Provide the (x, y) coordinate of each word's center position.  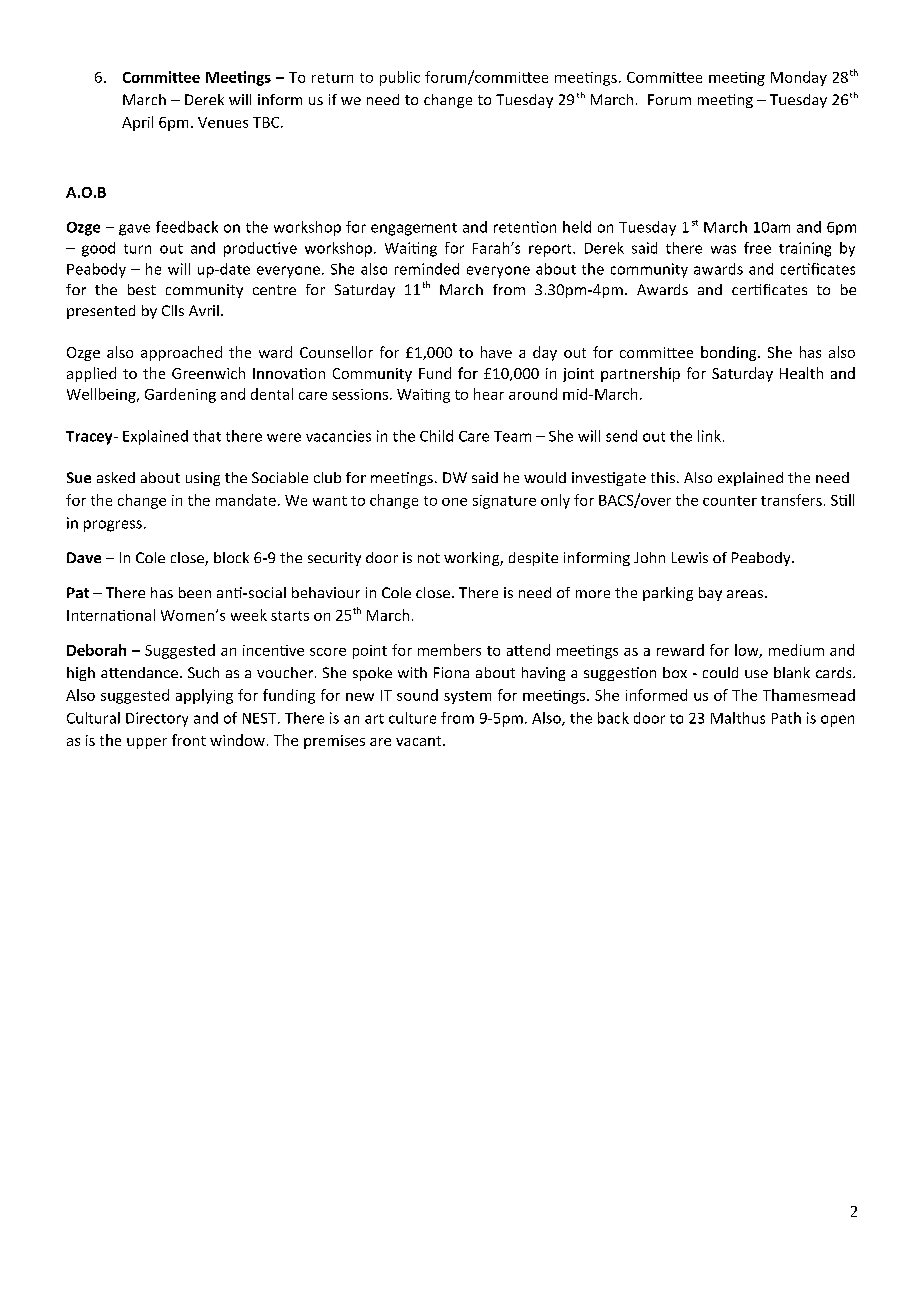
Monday (799, 78)
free (757, 248)
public (400, 78)
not (429, 558)
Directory (157, 719)
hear (489, 394)
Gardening (180, 395)
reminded (427, 269)
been (195, 592)
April (137, 123)
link (709, 436)
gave (134, 230)
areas (745, 594)
